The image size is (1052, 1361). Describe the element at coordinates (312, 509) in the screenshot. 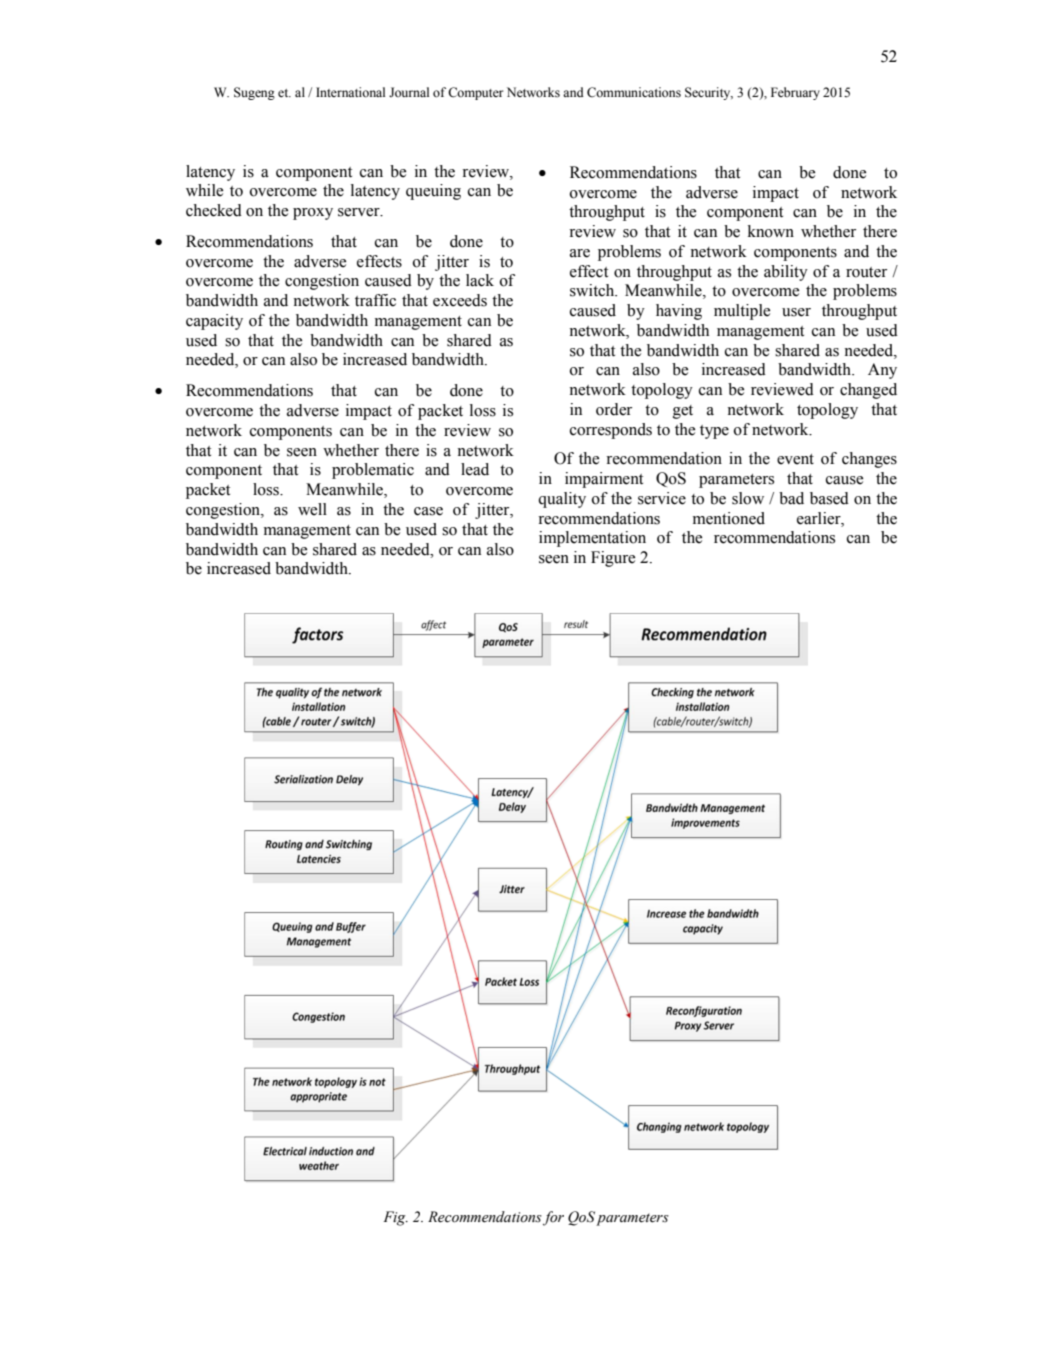

I see `well` at that location.
